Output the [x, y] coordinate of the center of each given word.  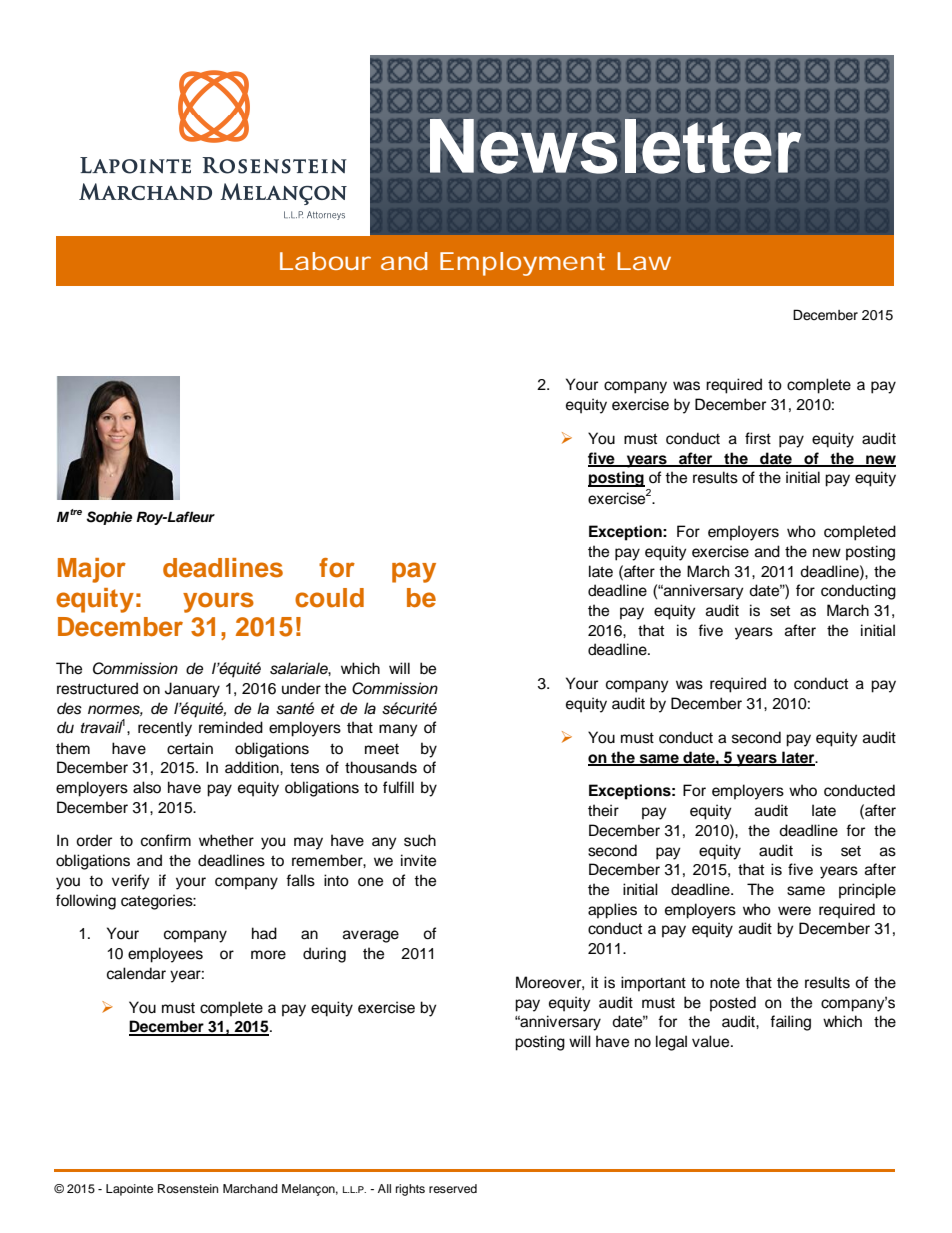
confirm [166, 840]
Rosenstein [188, 1188]
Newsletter [615, 146]
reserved [453, 1188]
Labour [325, 261]
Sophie [109, 518]
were [794, 911]
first [758, 438]
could [329, 598]
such [420, 840]
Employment [522, 264]
